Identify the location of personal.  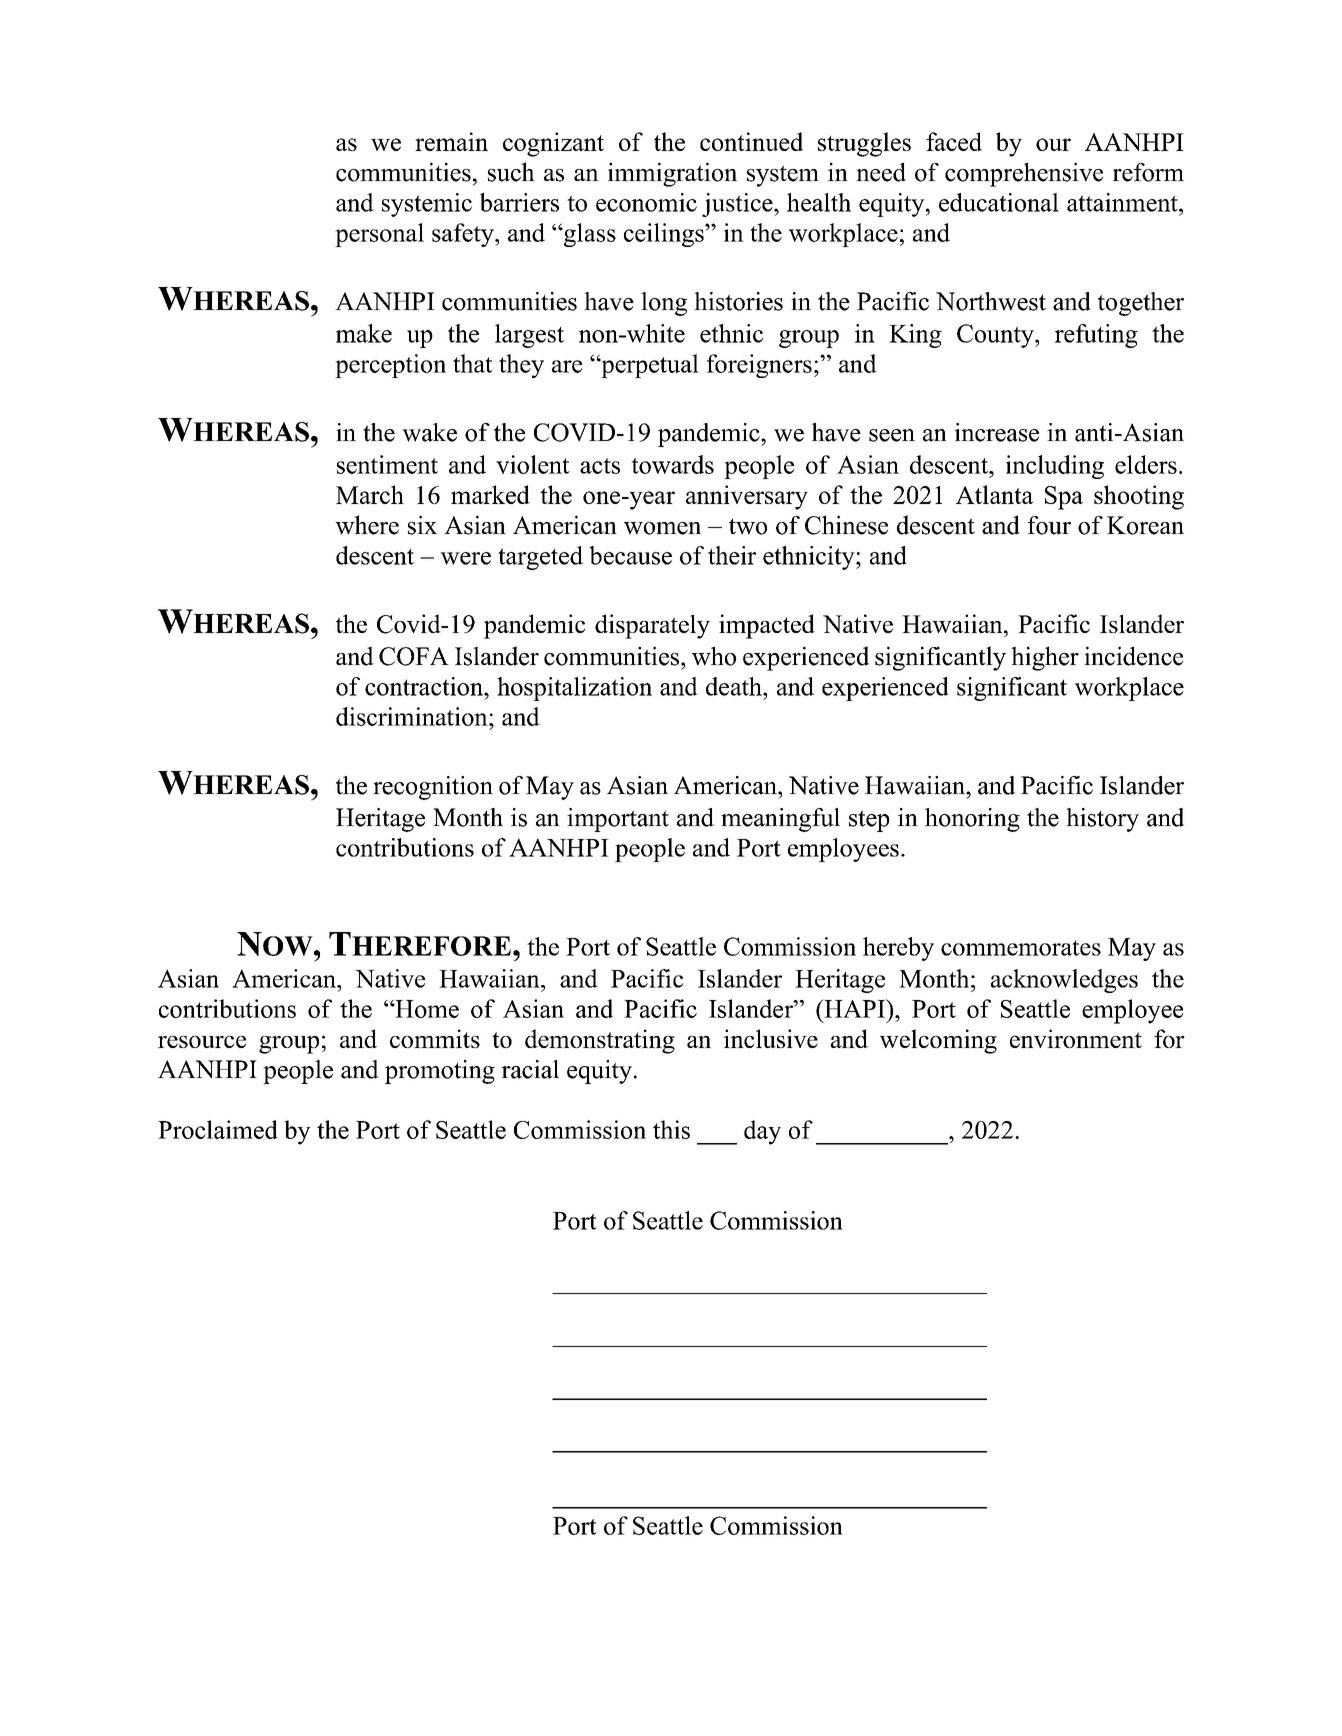
(379, 235).
